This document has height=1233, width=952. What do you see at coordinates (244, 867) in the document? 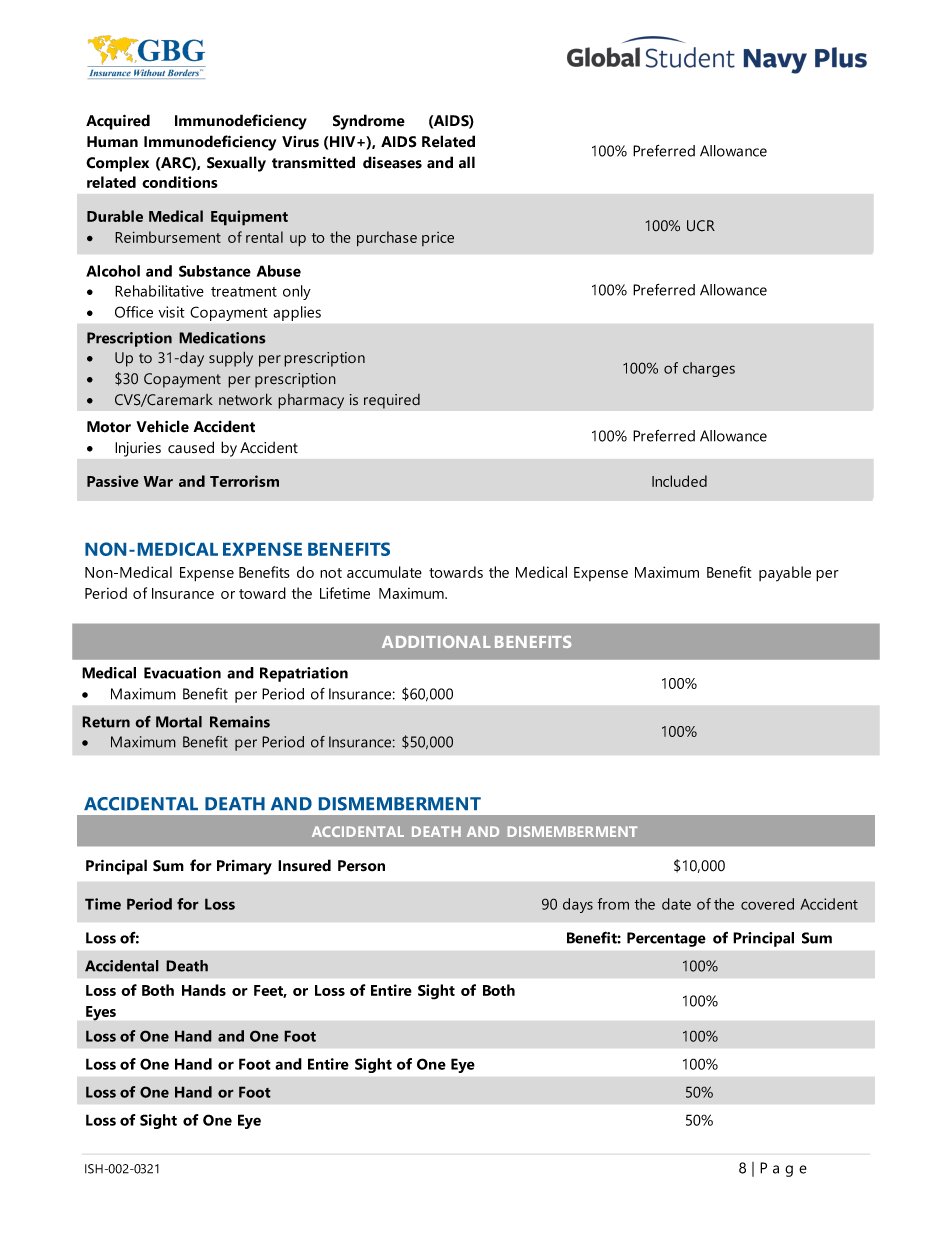
I see `Primary` at bounding box center [244, 867].
